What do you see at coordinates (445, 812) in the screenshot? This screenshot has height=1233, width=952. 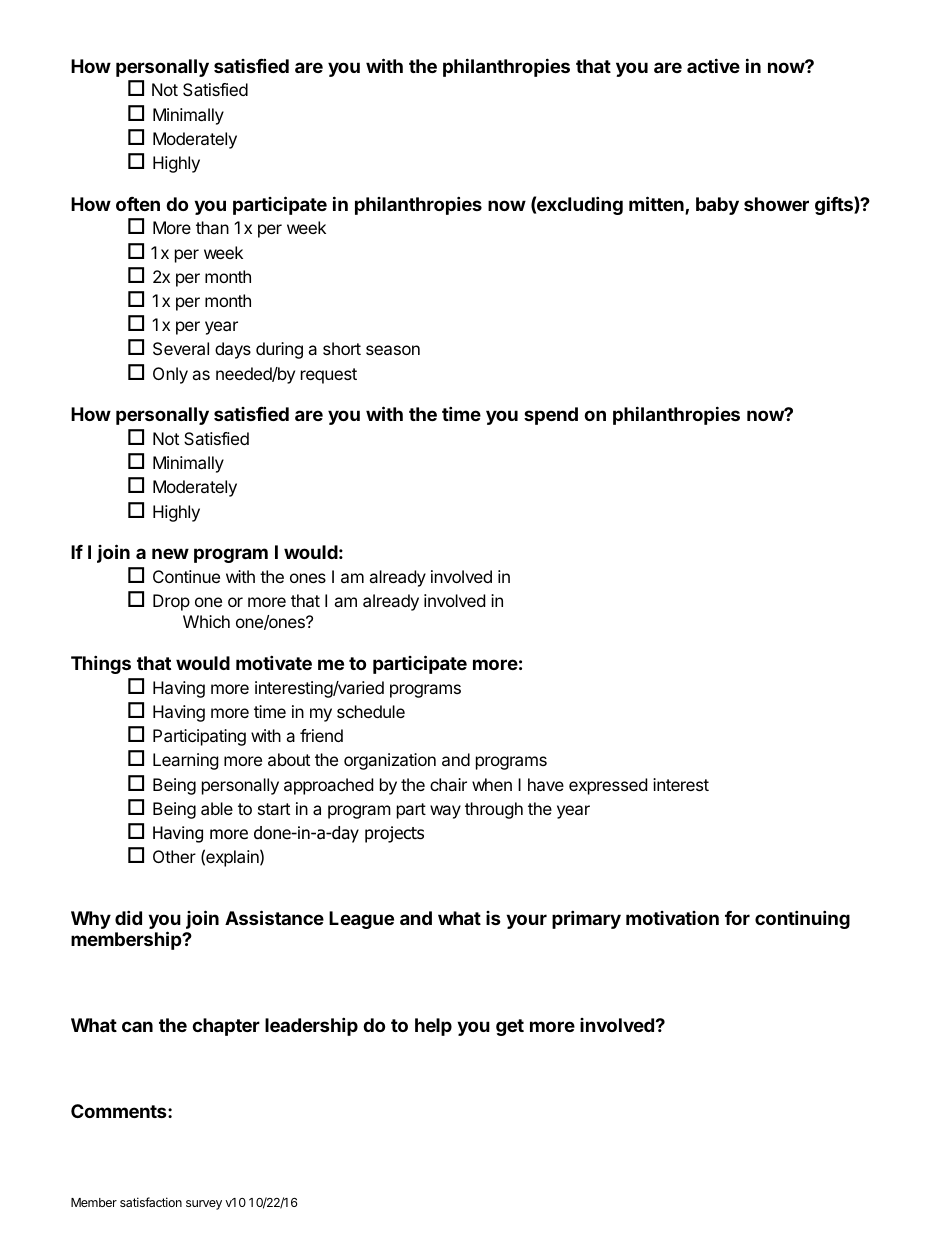 I see `way` at bounding box center [445, 812].
